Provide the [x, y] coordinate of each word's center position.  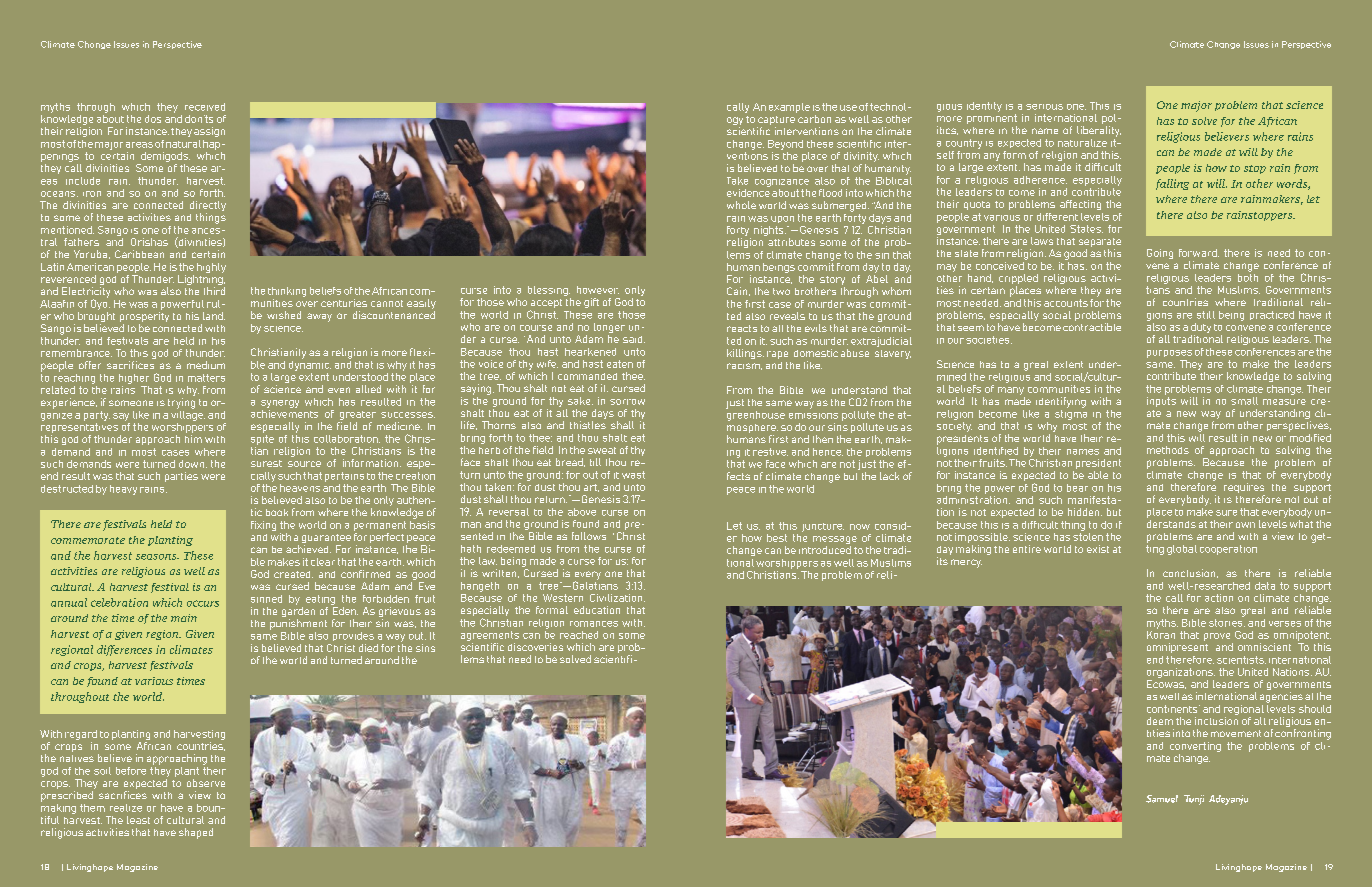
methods [1168, 450]
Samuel [1162, 799]
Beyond [785, 145]
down [193, 464]
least [138, 820]
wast [633, 475]
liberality [1099, 131]
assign [209, 132]
